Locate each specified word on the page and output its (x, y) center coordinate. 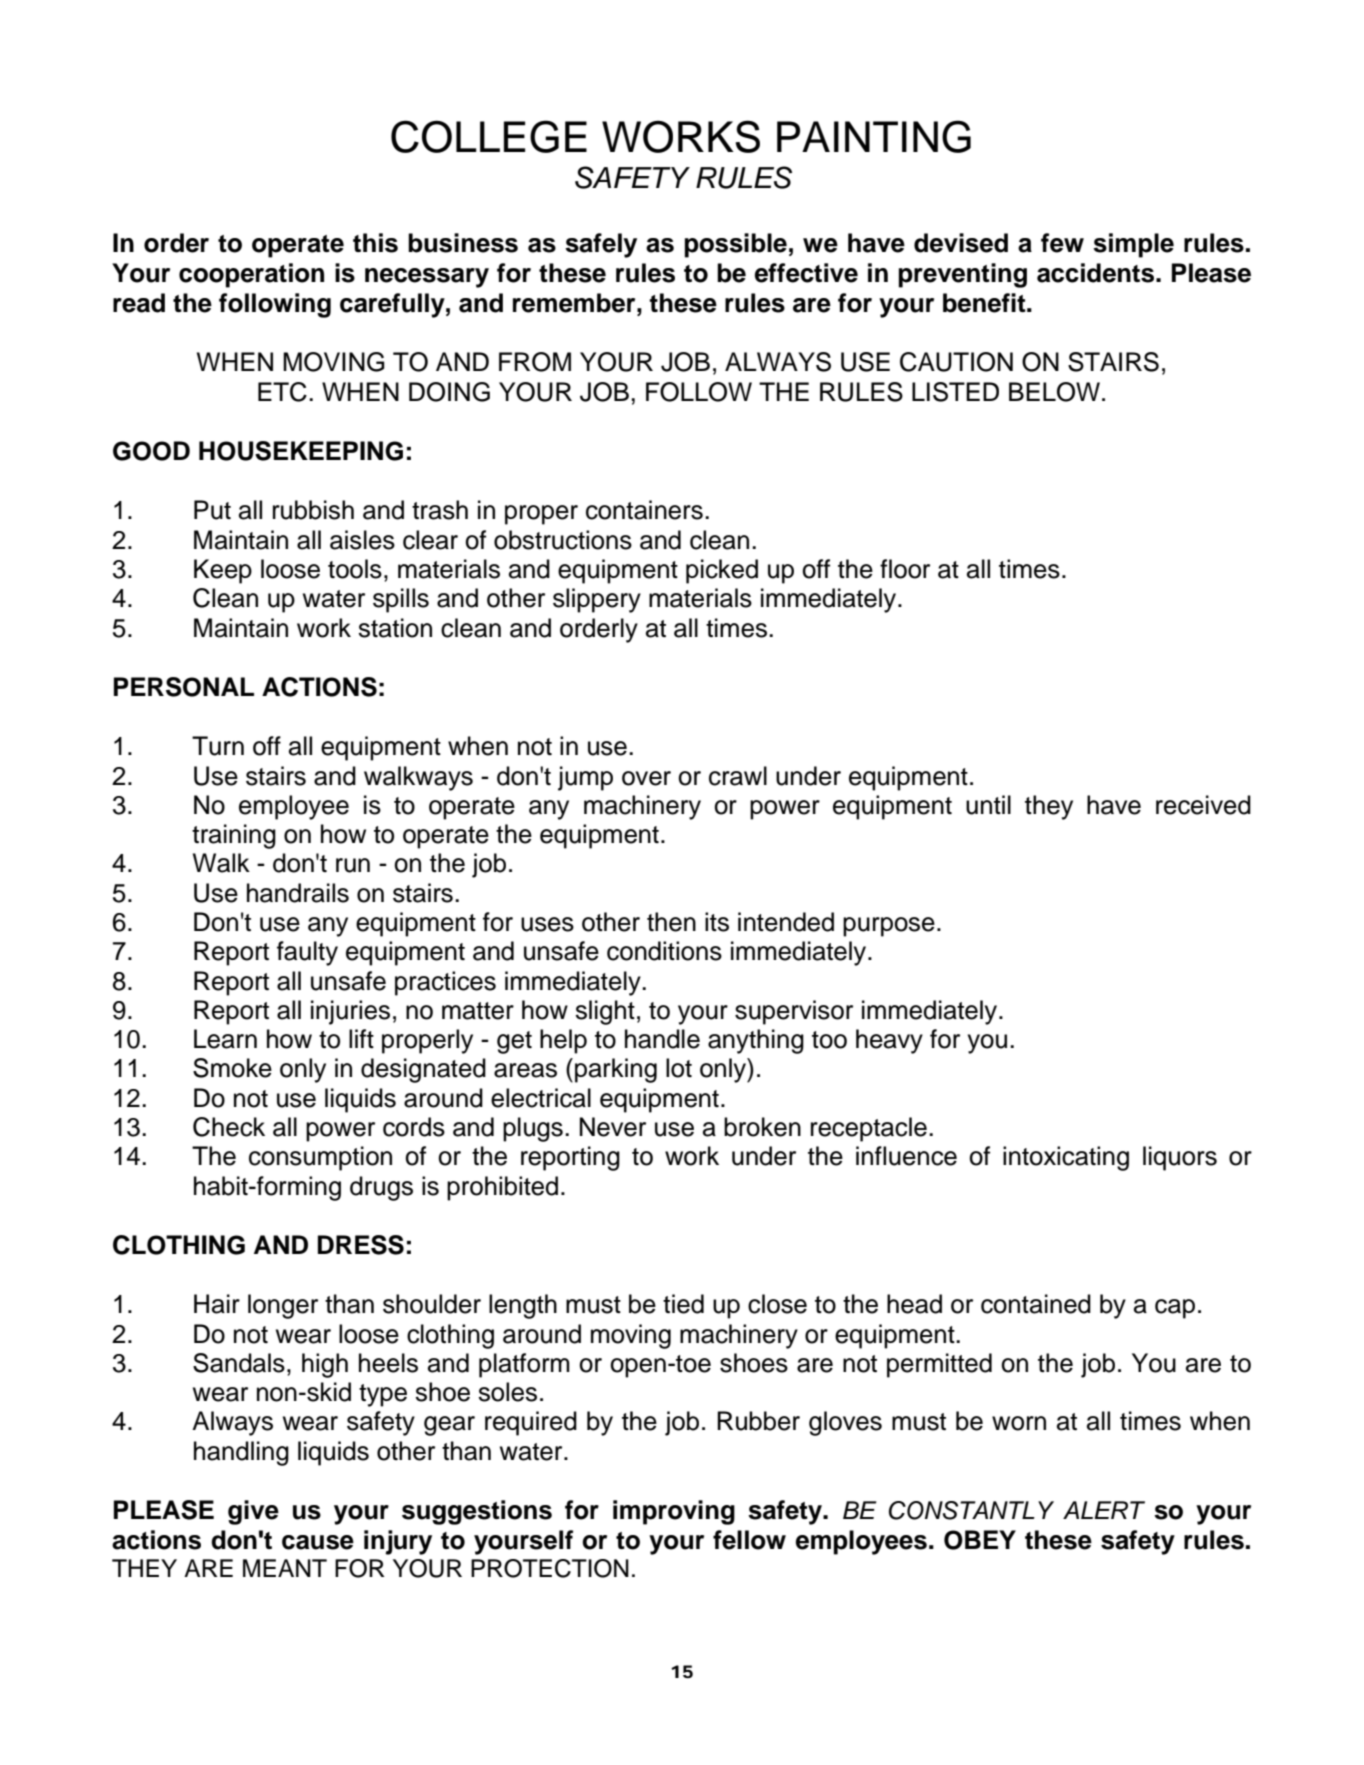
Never (613, 1127)
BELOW (1054, 392)
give (253, 1512)
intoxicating (1066, 1158)
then (671, 922)
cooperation (251, 275)
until (988, 805)
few (1062, 243)
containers (644, 510)
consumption (320, 1158)
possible (735, 245)
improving (674, 1512)
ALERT (1104, 1510)
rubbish (313, 510)
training (234, 836)
